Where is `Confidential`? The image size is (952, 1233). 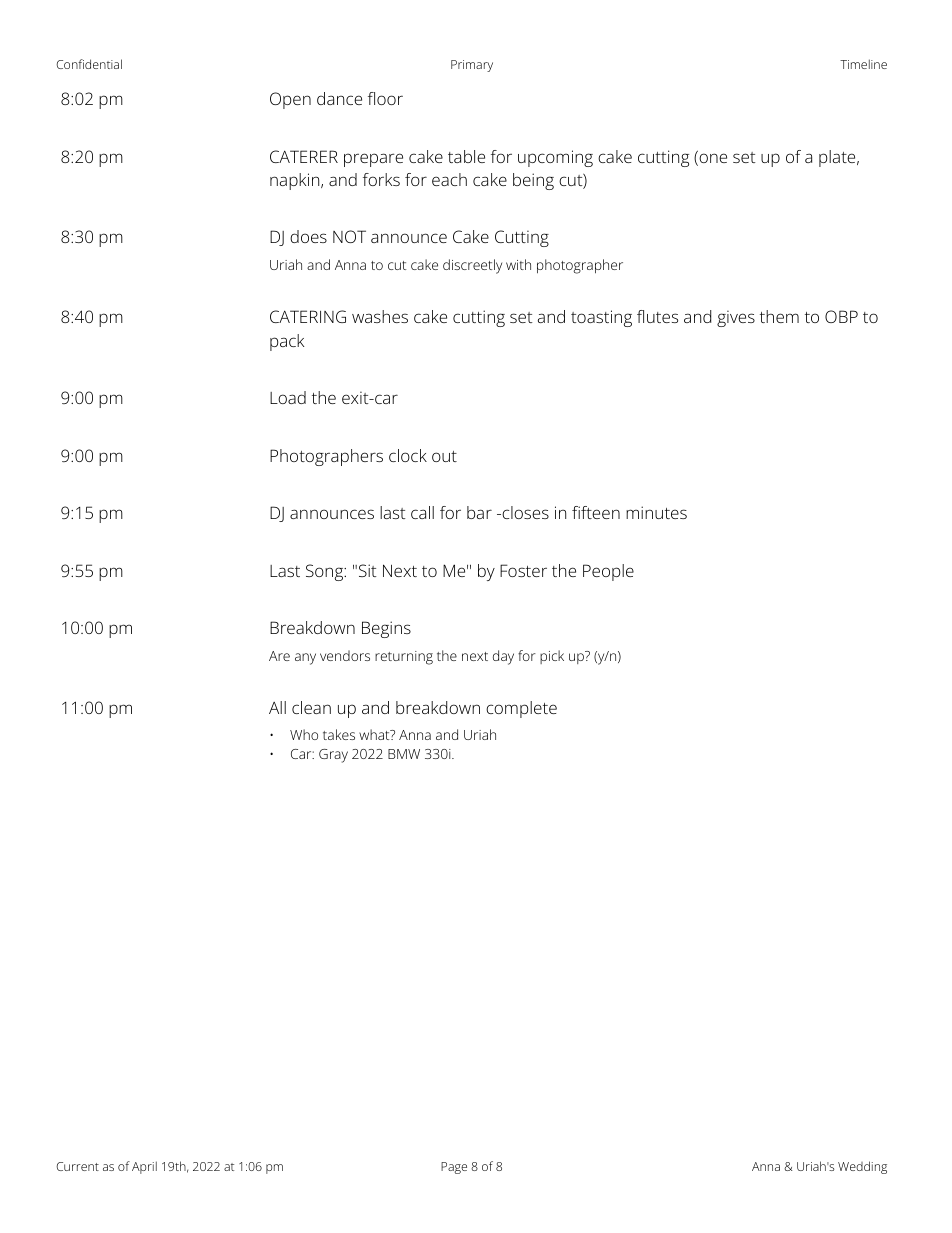
Confidential is located at coordinates (89, 64).
